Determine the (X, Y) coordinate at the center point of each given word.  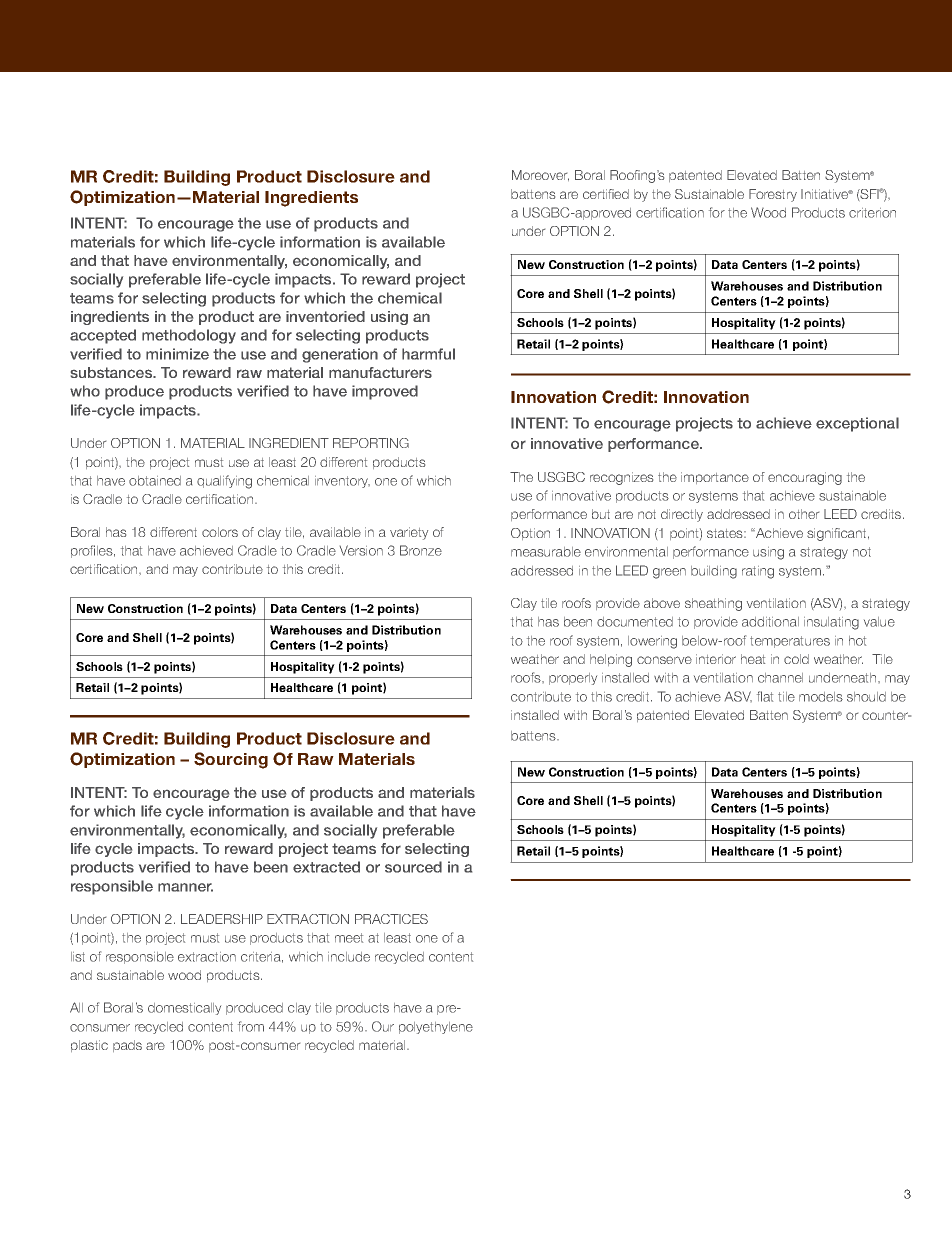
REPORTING (371, 443)
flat (765, 696)
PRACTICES (391, 919)
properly (573, 679)
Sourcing (231, 760)
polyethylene (436, 1028)
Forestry (773, 195)
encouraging (805, 478)
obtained (155, 481)
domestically (184, 1009)
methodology (189, 336)
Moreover (540, 175)
